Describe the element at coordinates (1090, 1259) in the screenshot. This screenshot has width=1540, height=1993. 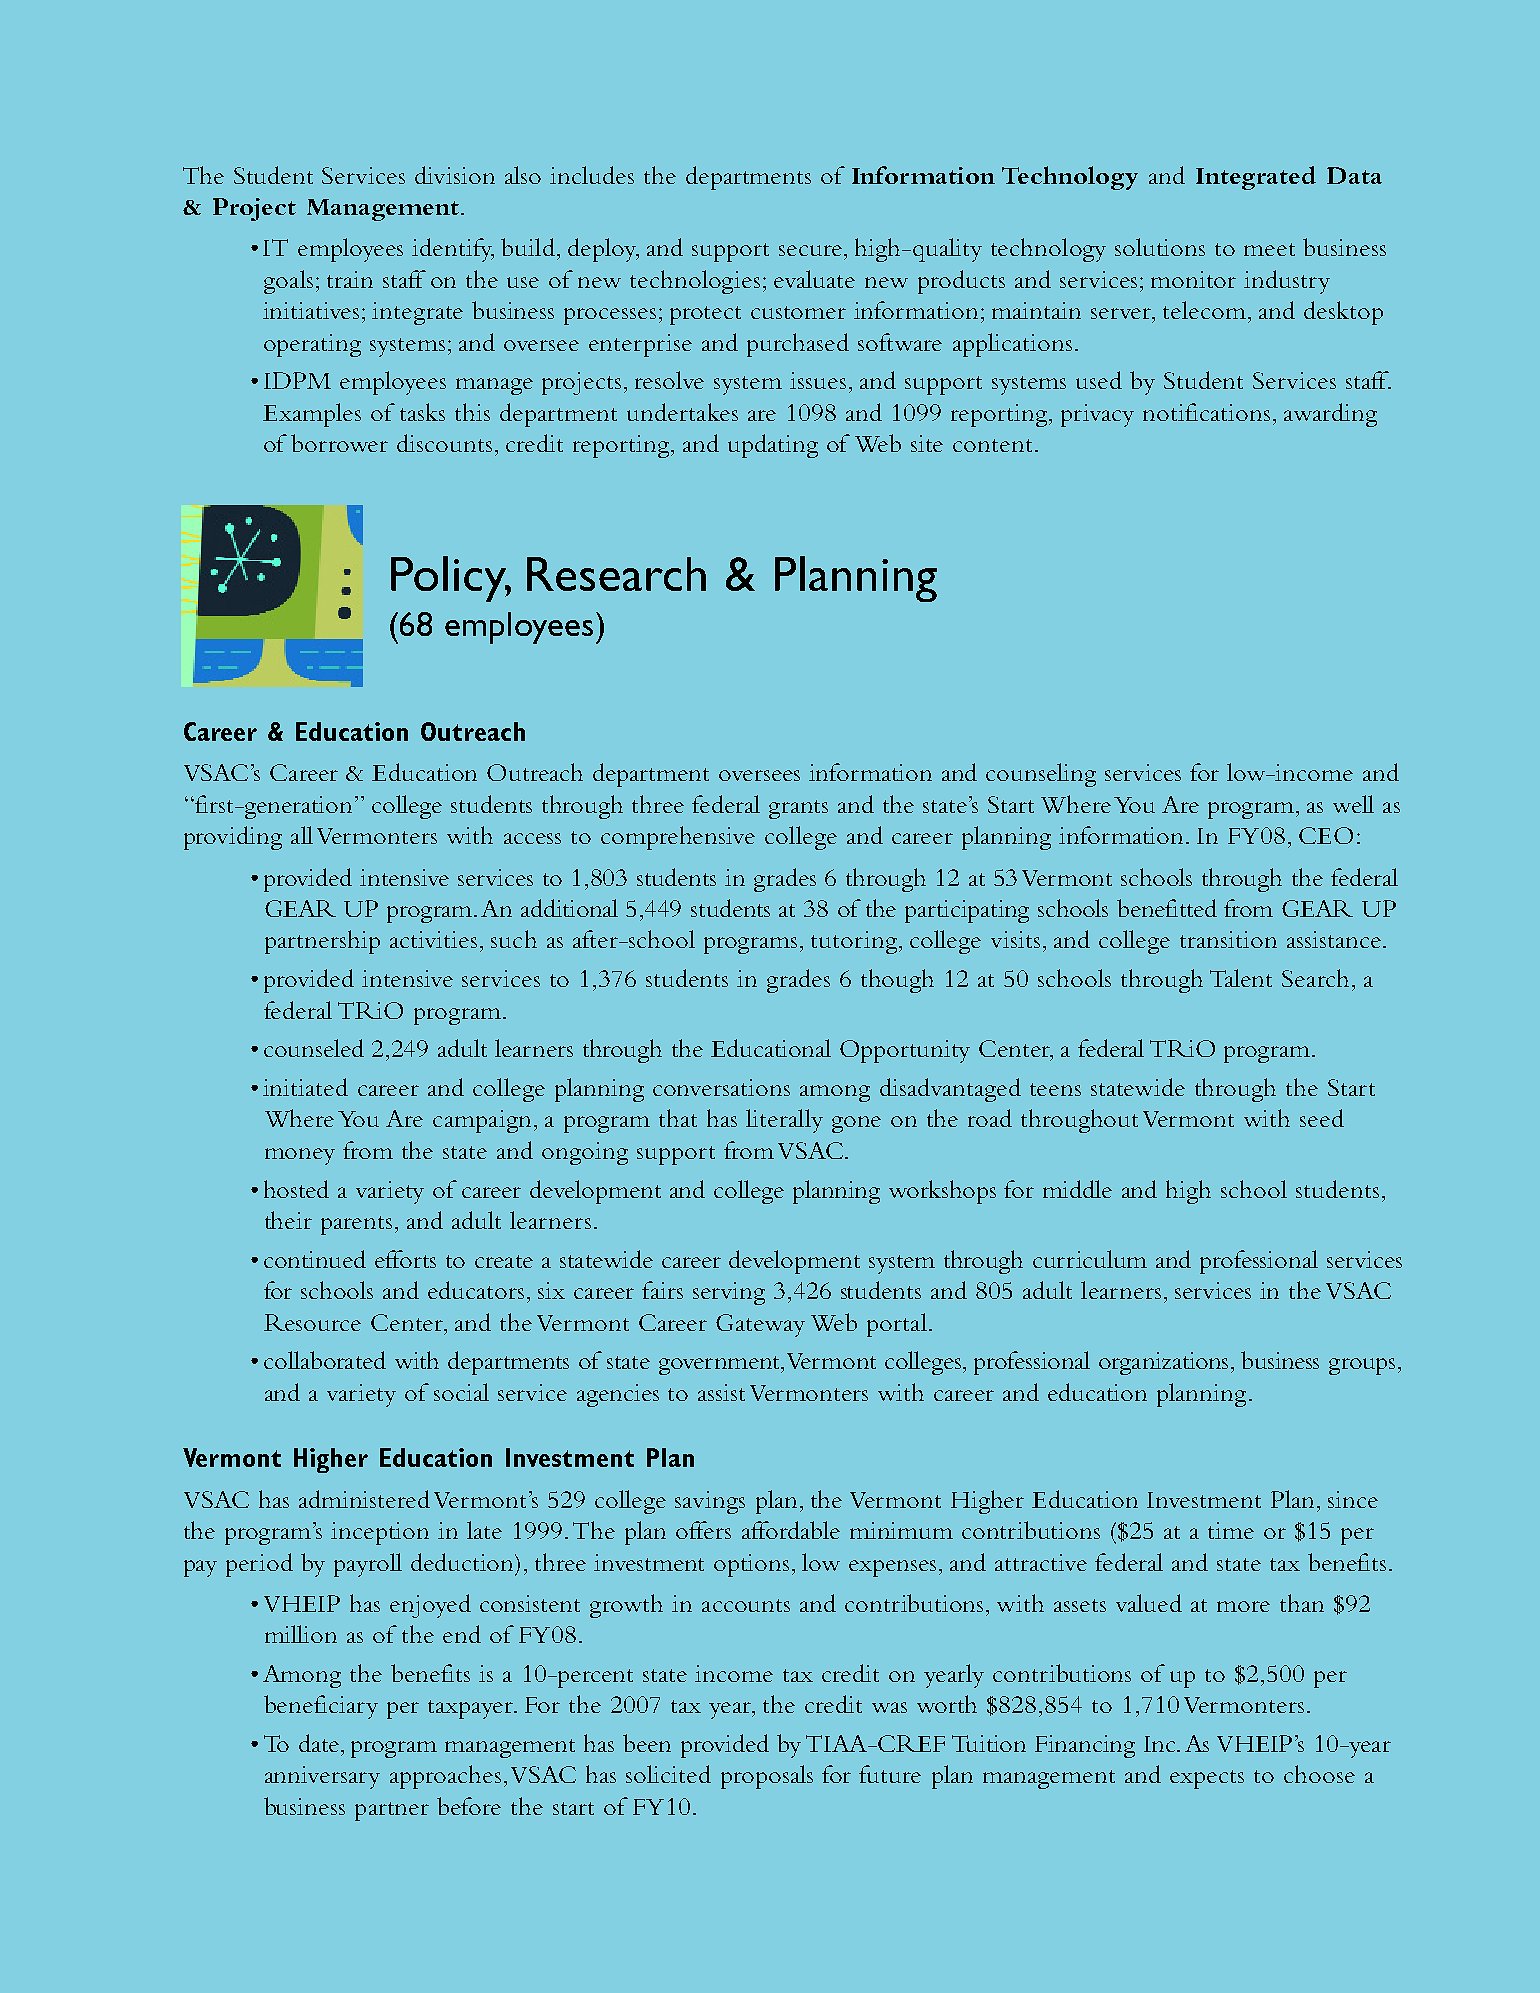
I see `curriculum` at that location.
